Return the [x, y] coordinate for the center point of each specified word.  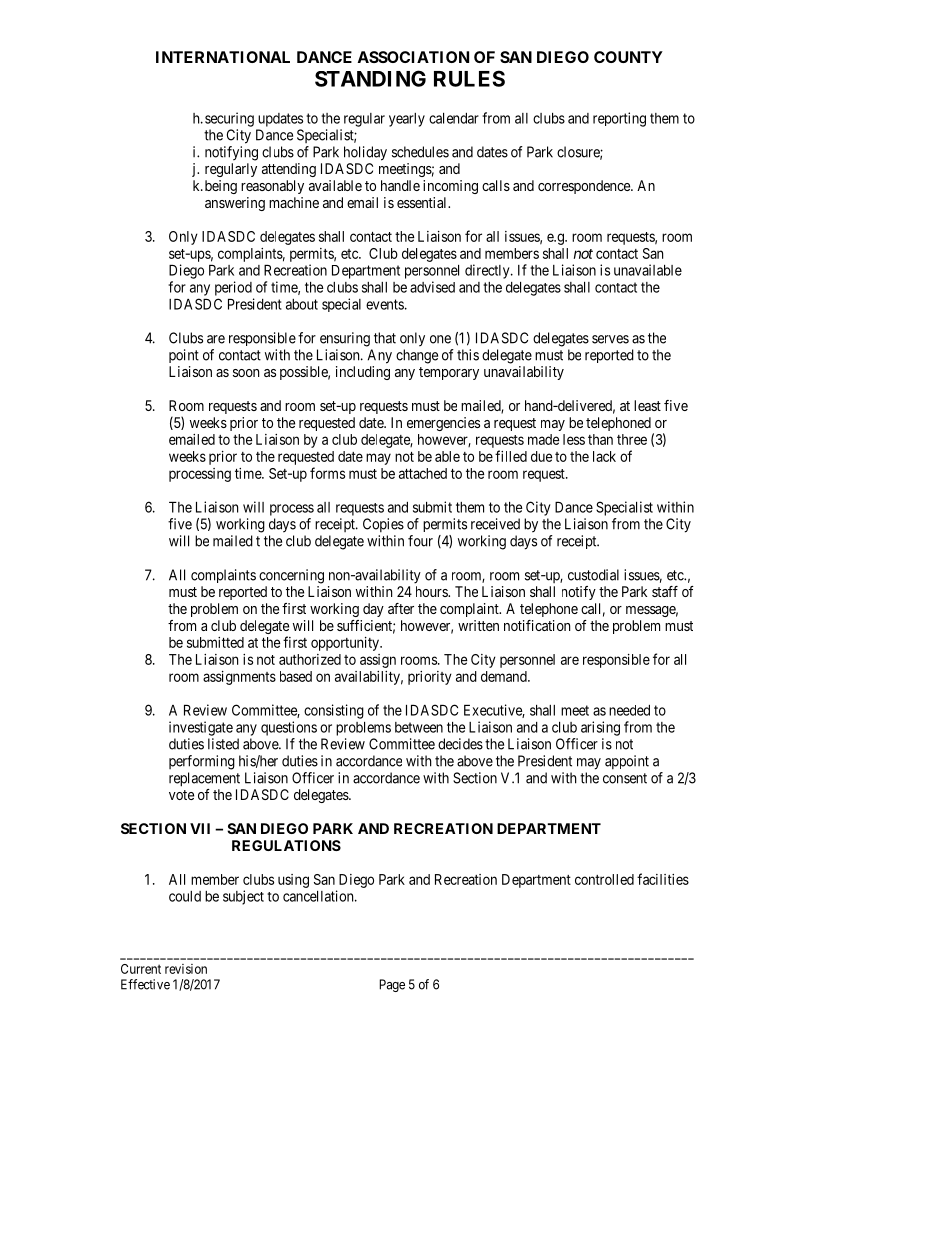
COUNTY [628, 57]
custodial [593, 575]
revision [186, 969]
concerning [291, 576]
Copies [383, 525]
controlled [604, 879]
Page [392, 985]
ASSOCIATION [413, 57]
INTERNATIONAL [223, 57]
